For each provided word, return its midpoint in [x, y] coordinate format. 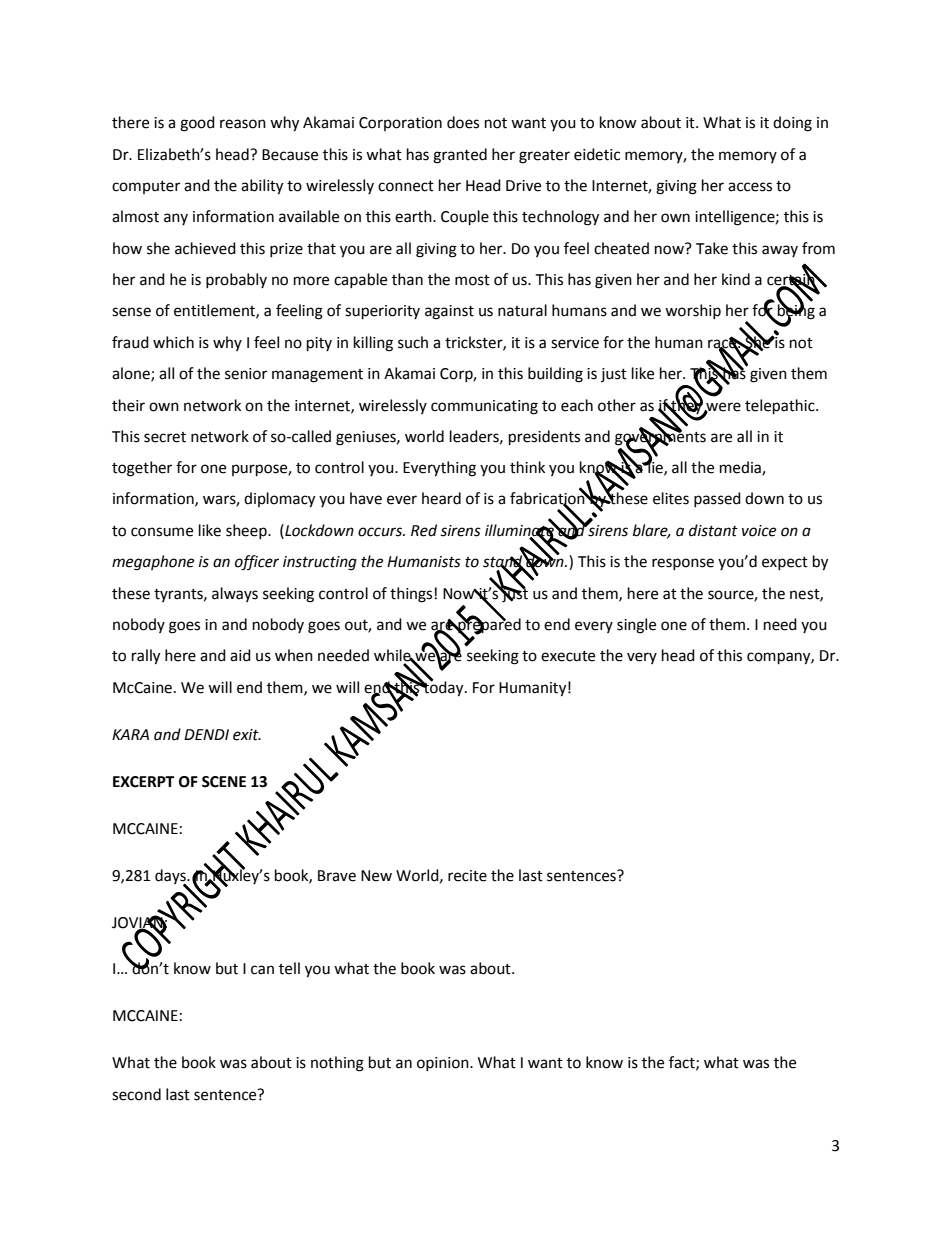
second [136, 1094]
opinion [444, 1064]
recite [467, 876]
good [197, 124]
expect [785, 563]
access [750, 187]
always [235, 594]
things [411, 595]
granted [460, 156]
